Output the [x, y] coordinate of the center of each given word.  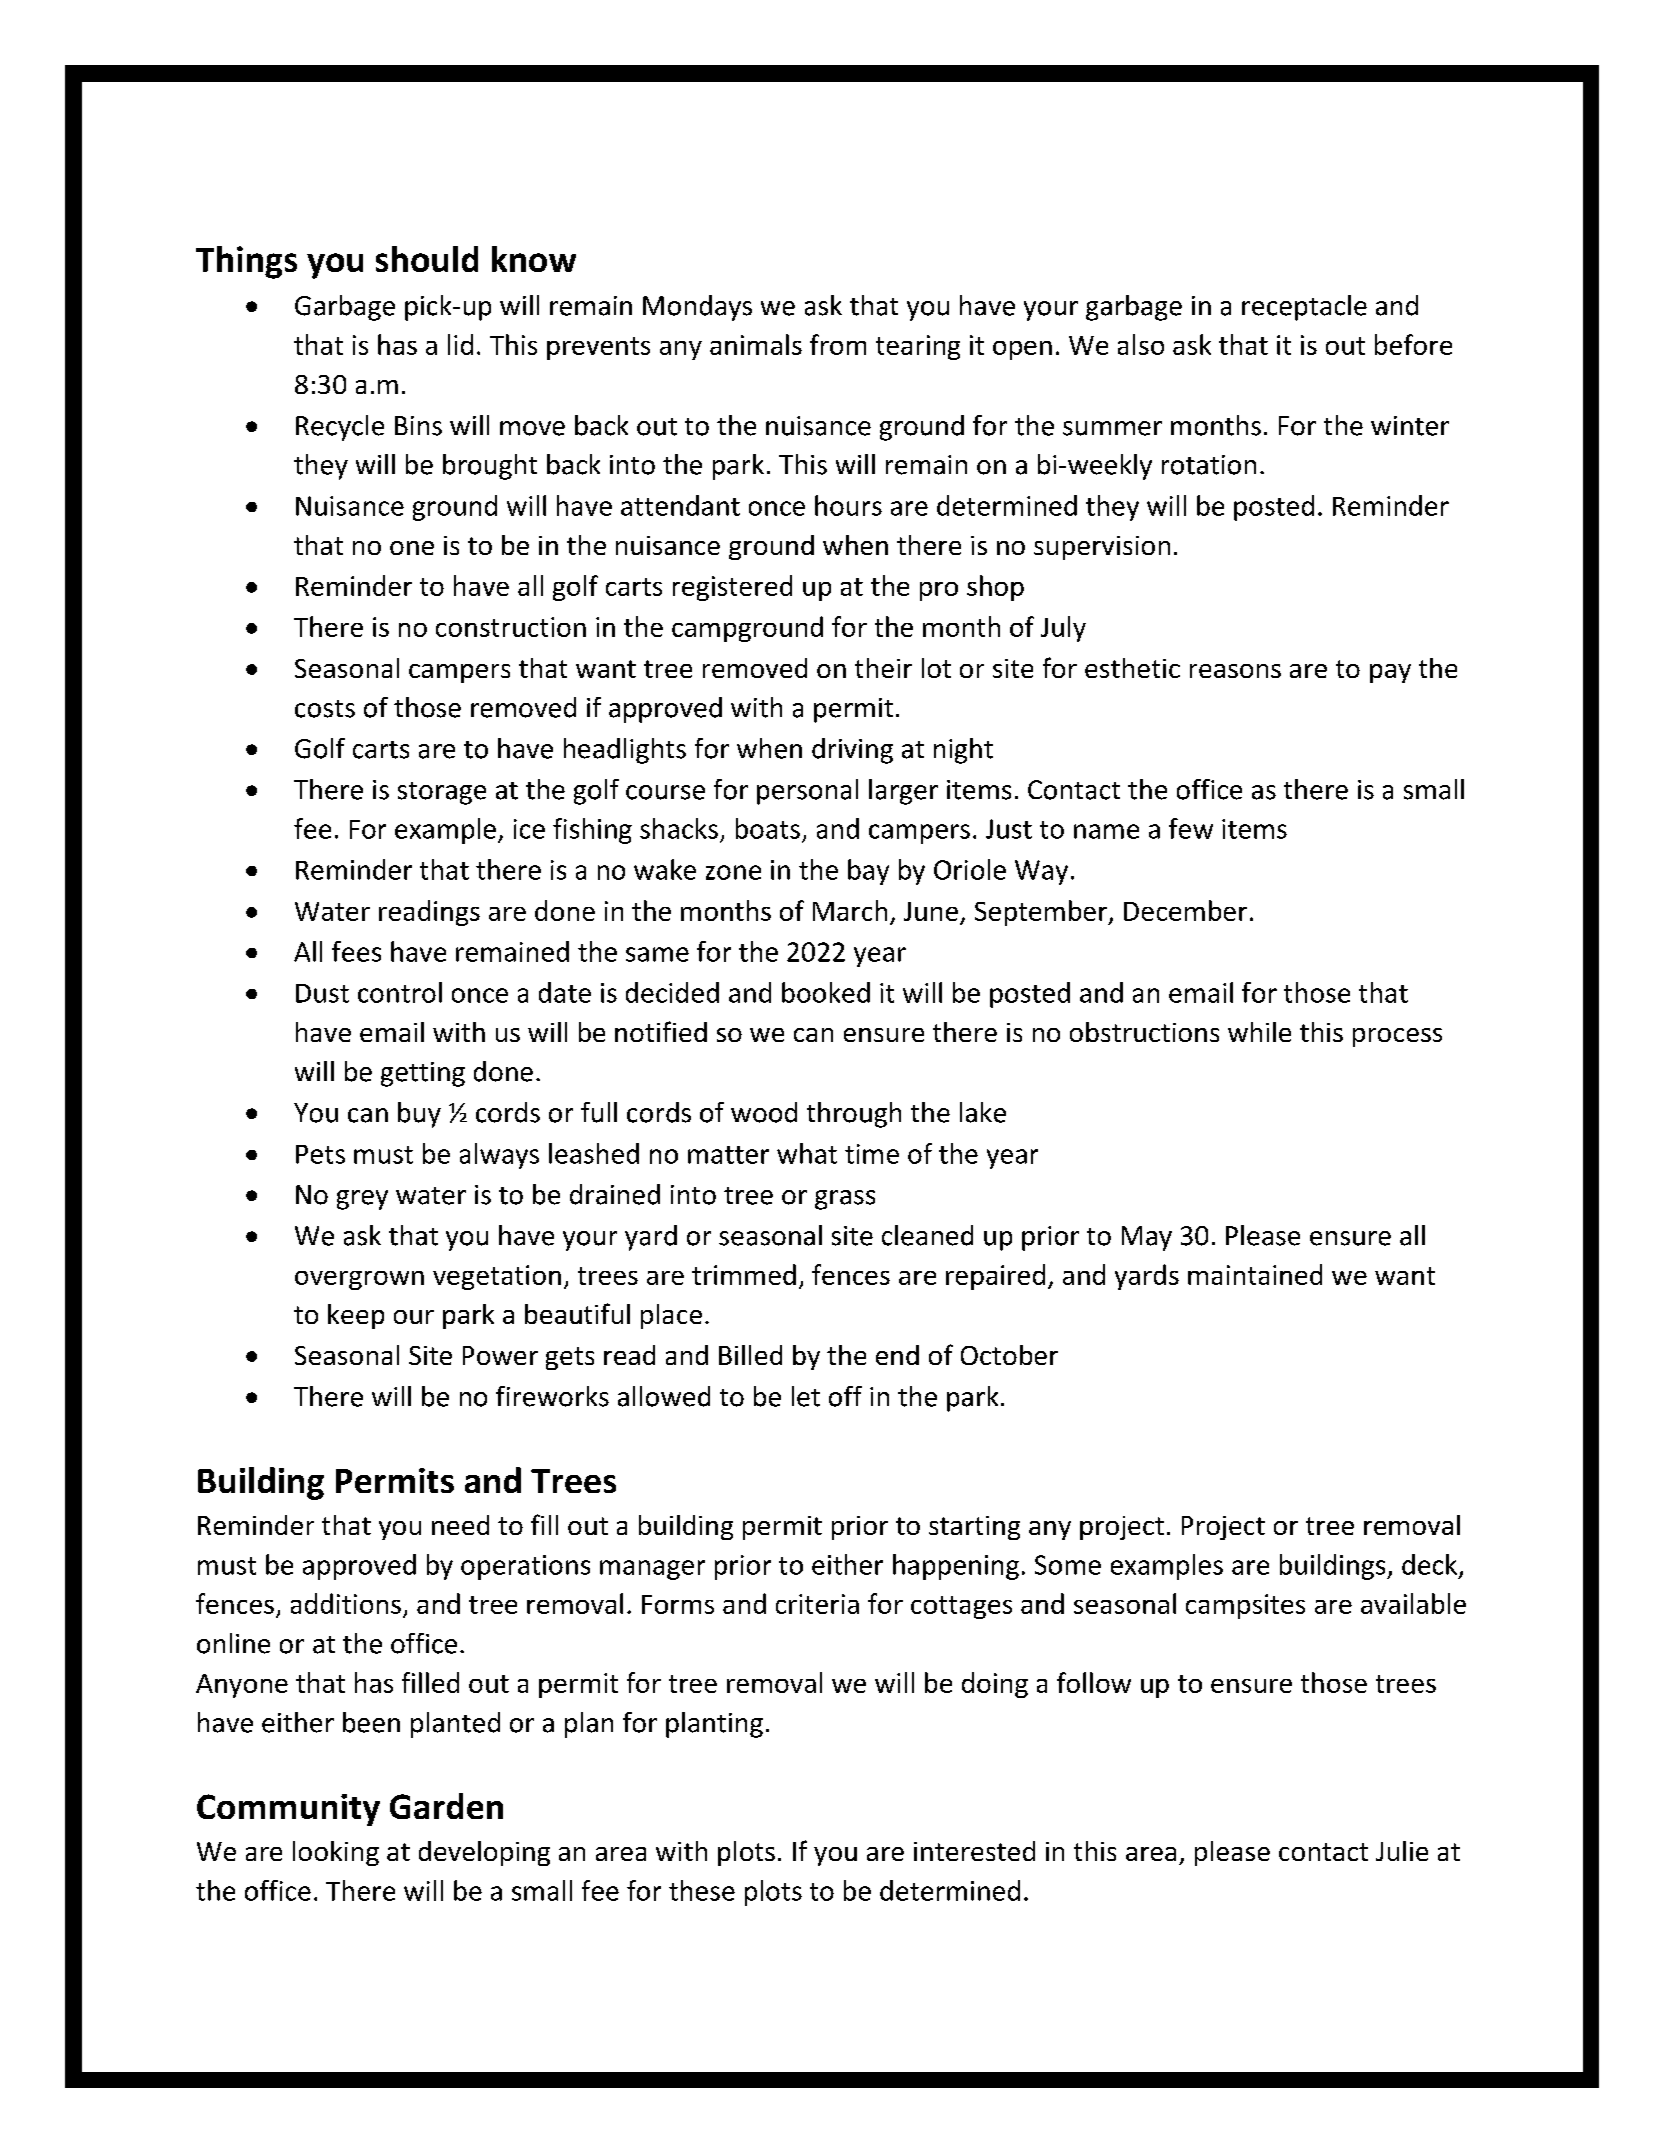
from [838, 344]
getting [423, 1074]
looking [336, 1853]
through [854, 1115]
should [427, 259]
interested [974, 1851]
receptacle [1304, 308]
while [1259, 1032]
